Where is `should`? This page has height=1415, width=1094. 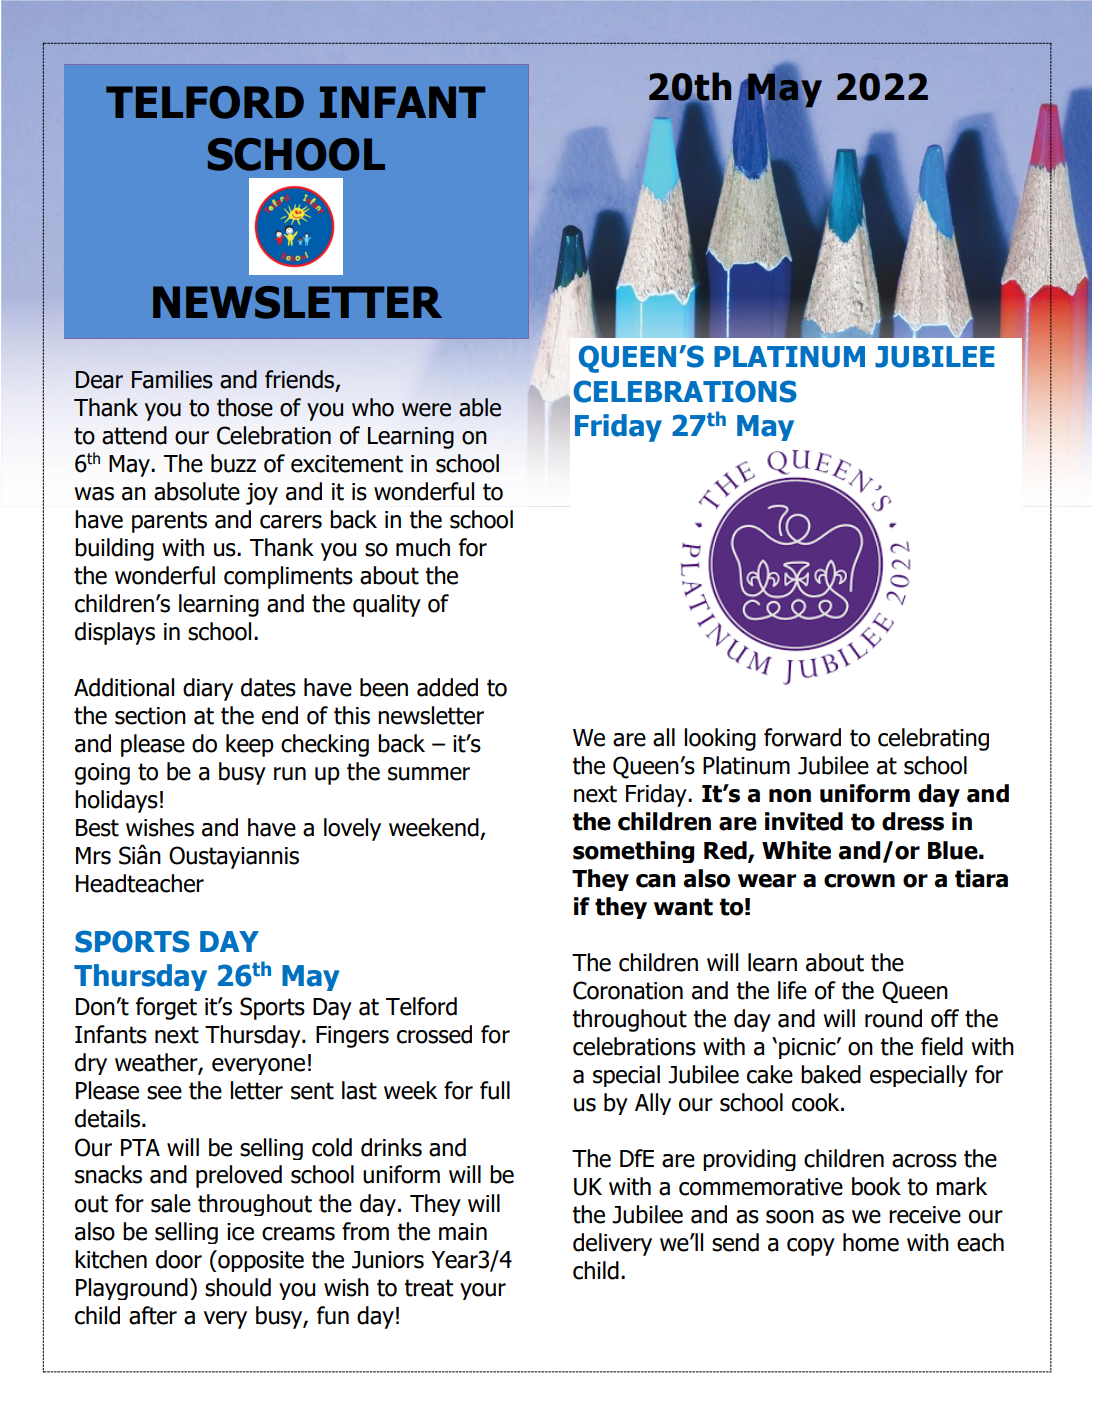 should is located at coordinates (238, 1287).
